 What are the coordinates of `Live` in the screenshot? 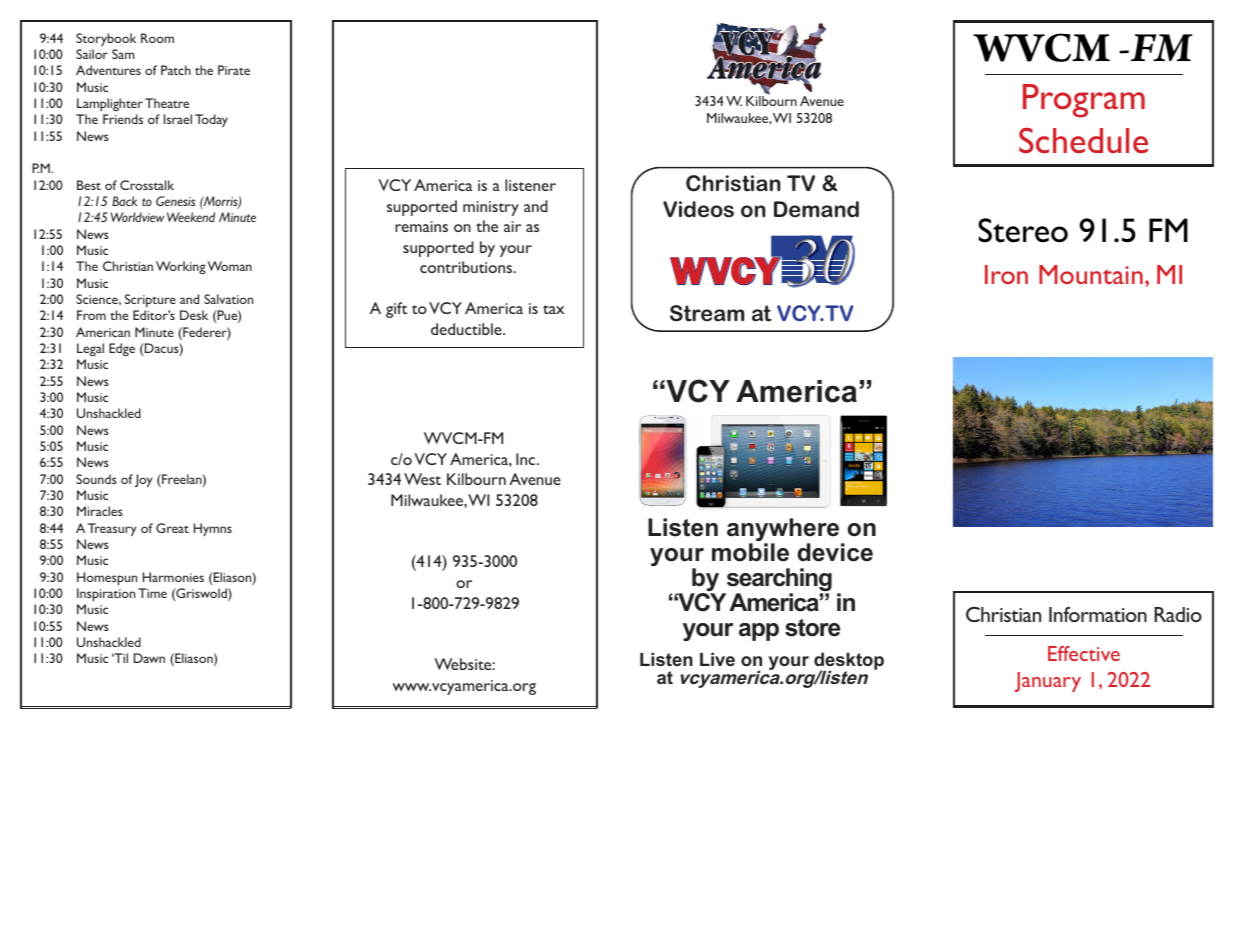 It's located at (717, 659).
